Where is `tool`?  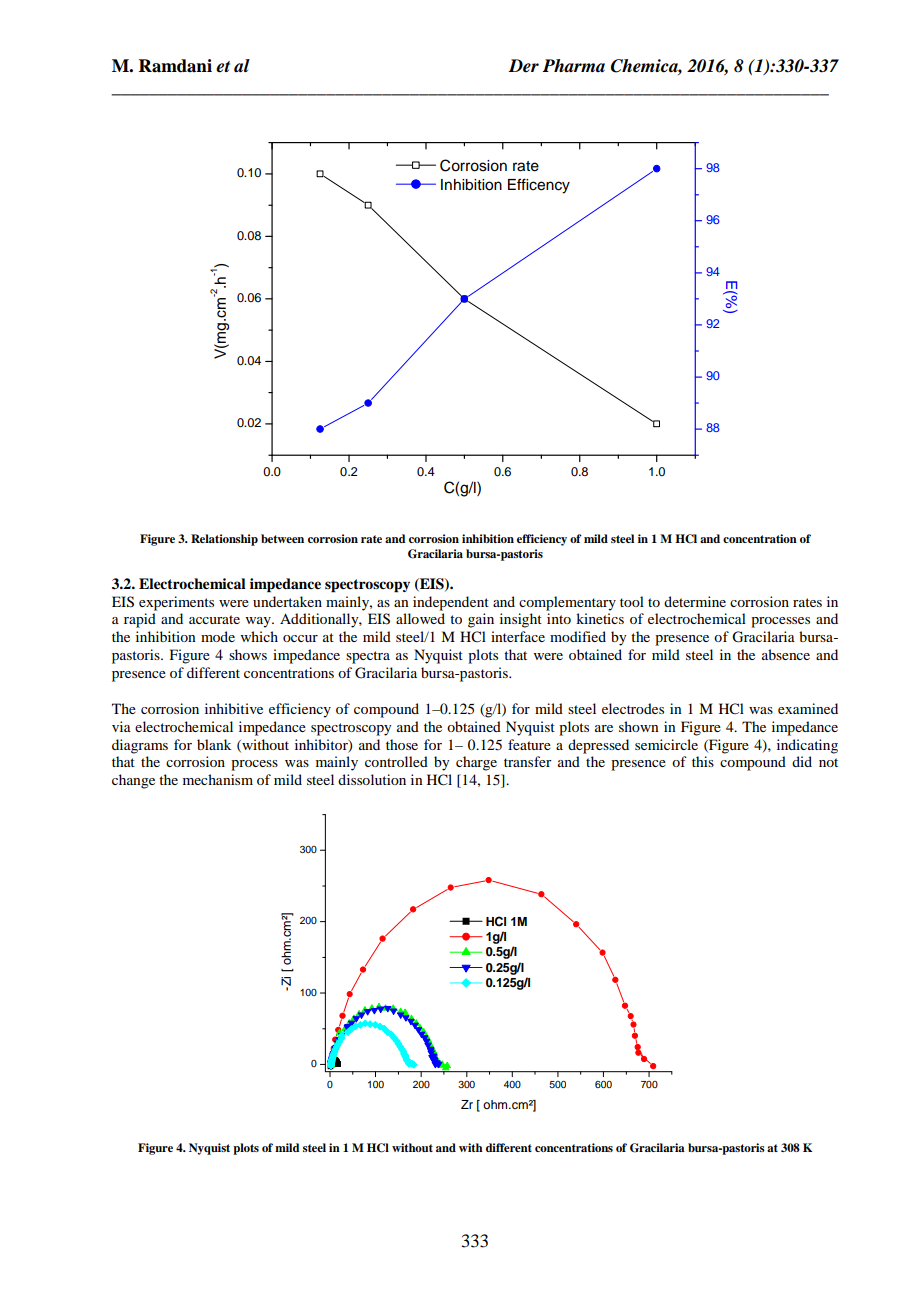 tool is located at coordinates (632, 601).
